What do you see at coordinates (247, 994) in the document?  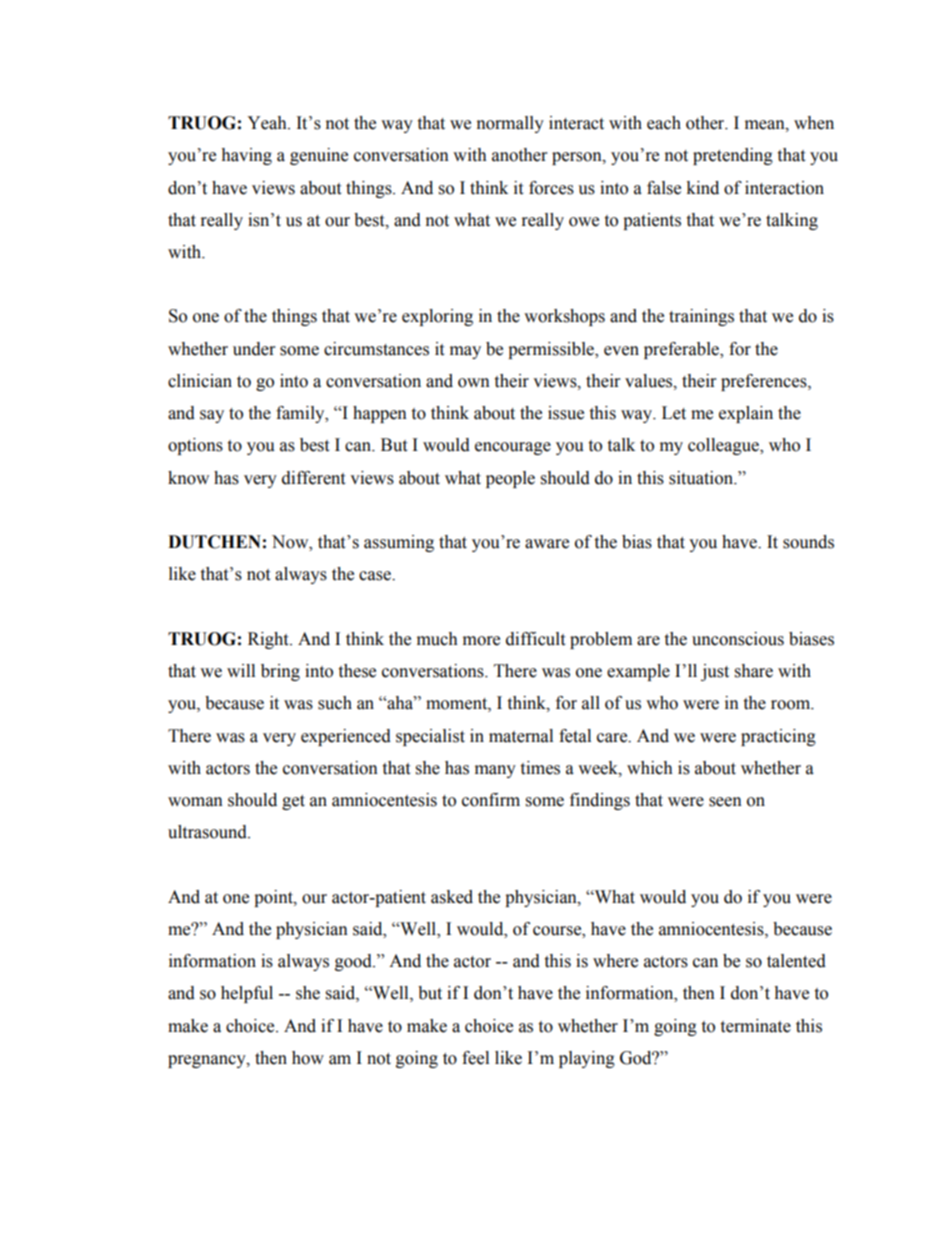 I see `helpful` at bounding box center [247, 994].
